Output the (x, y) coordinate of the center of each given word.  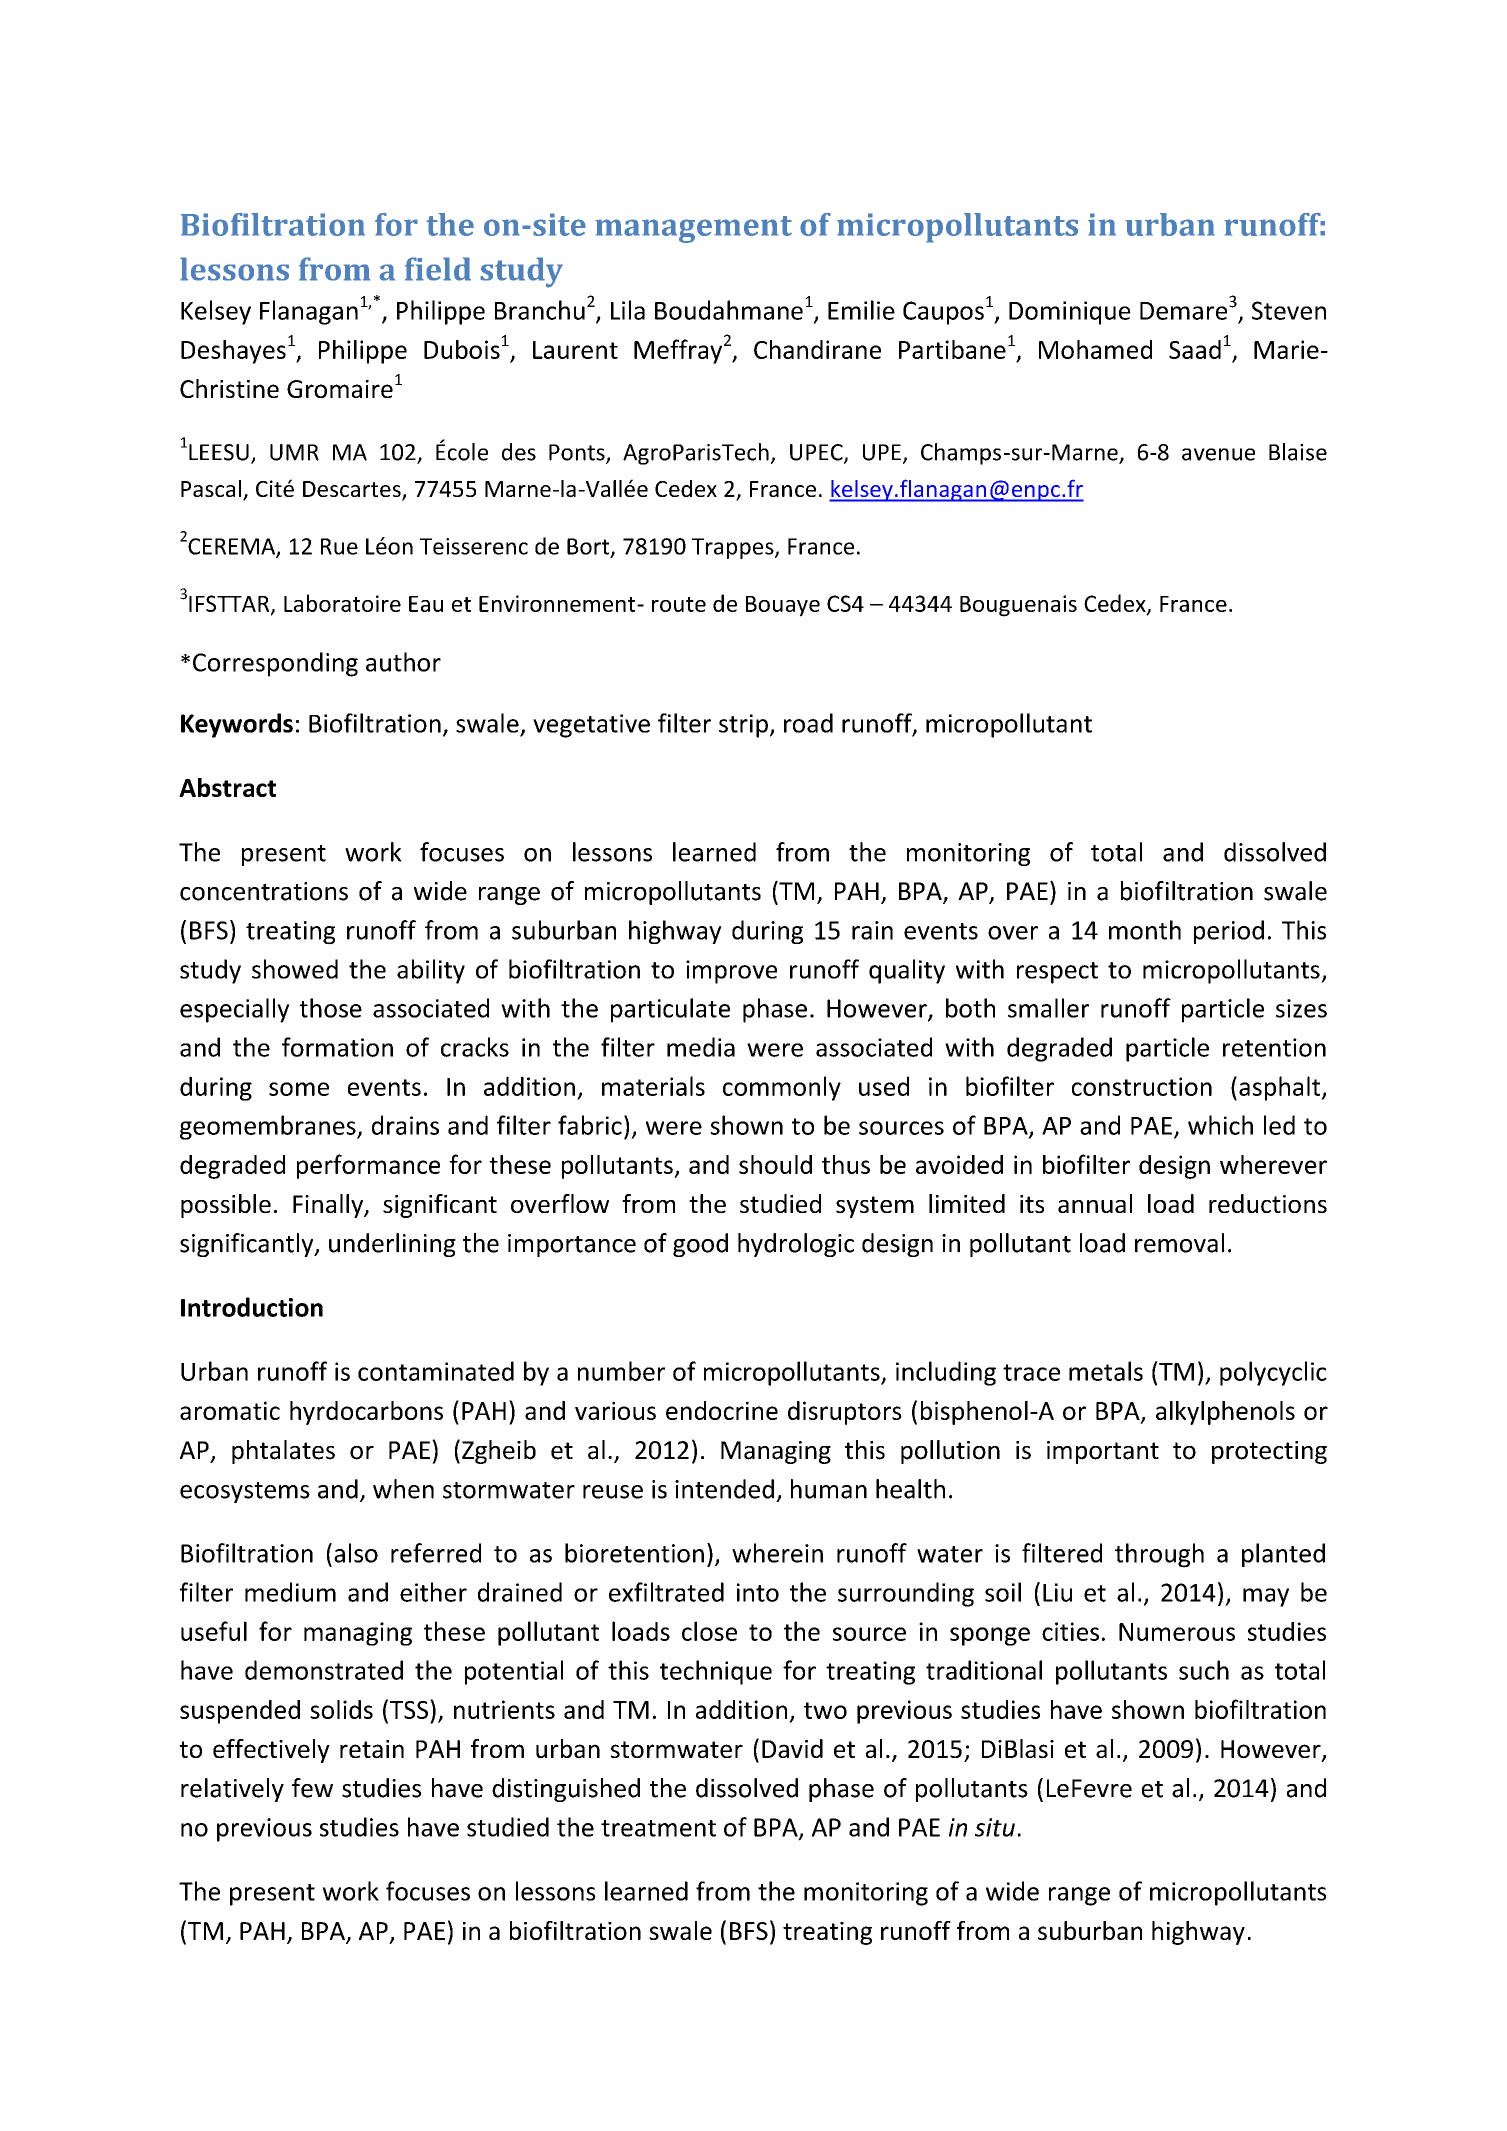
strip (743, 726)
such (1204, 1670)
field (438, 269)
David (792, 1748)
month (1145, 930)
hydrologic (796, 1245)
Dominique (1070, 313)
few (312, 1788)
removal (1179, 1243)
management (693, 229)
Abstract (227, 787)
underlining (392, 1245)
